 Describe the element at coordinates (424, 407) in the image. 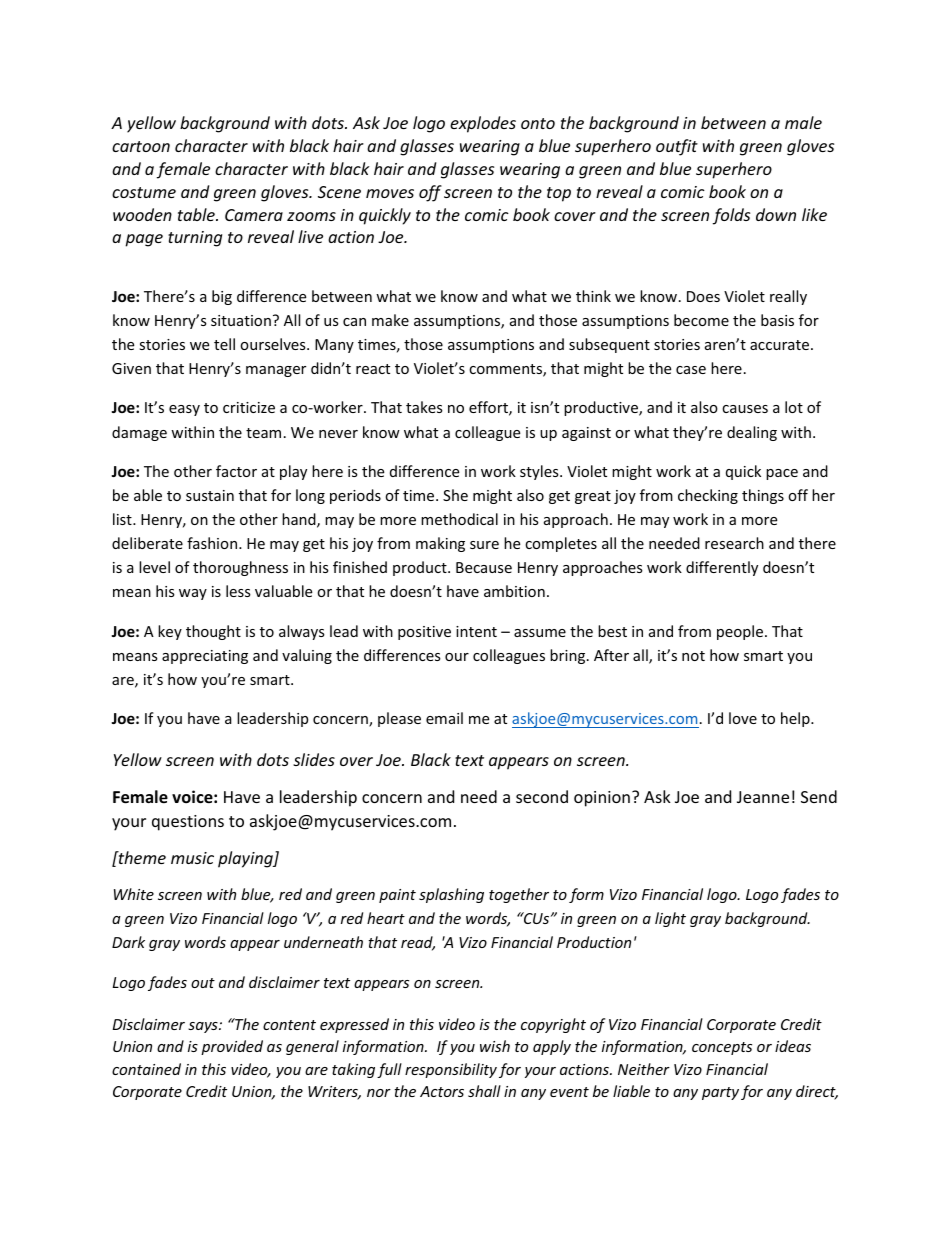

I see `takes` at that location.
